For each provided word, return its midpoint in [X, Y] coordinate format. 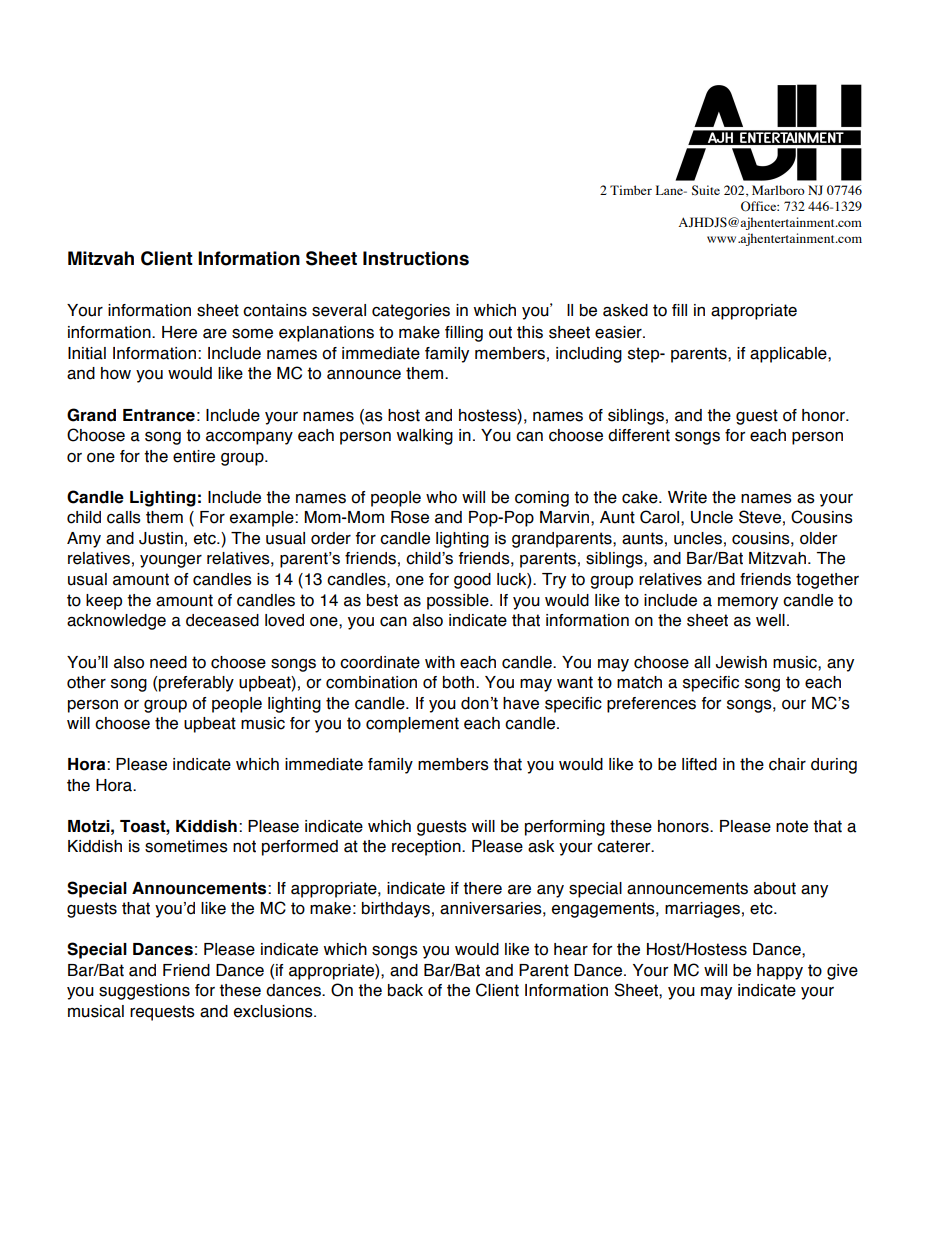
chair [787, 764]
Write [687, 497]
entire [194, 456]
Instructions [416, 258]
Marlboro [778, 190]
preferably [196, 684]
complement [412, 725]
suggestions [144, 992]
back [405, 990]
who [441, 497]
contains [275, 310]
